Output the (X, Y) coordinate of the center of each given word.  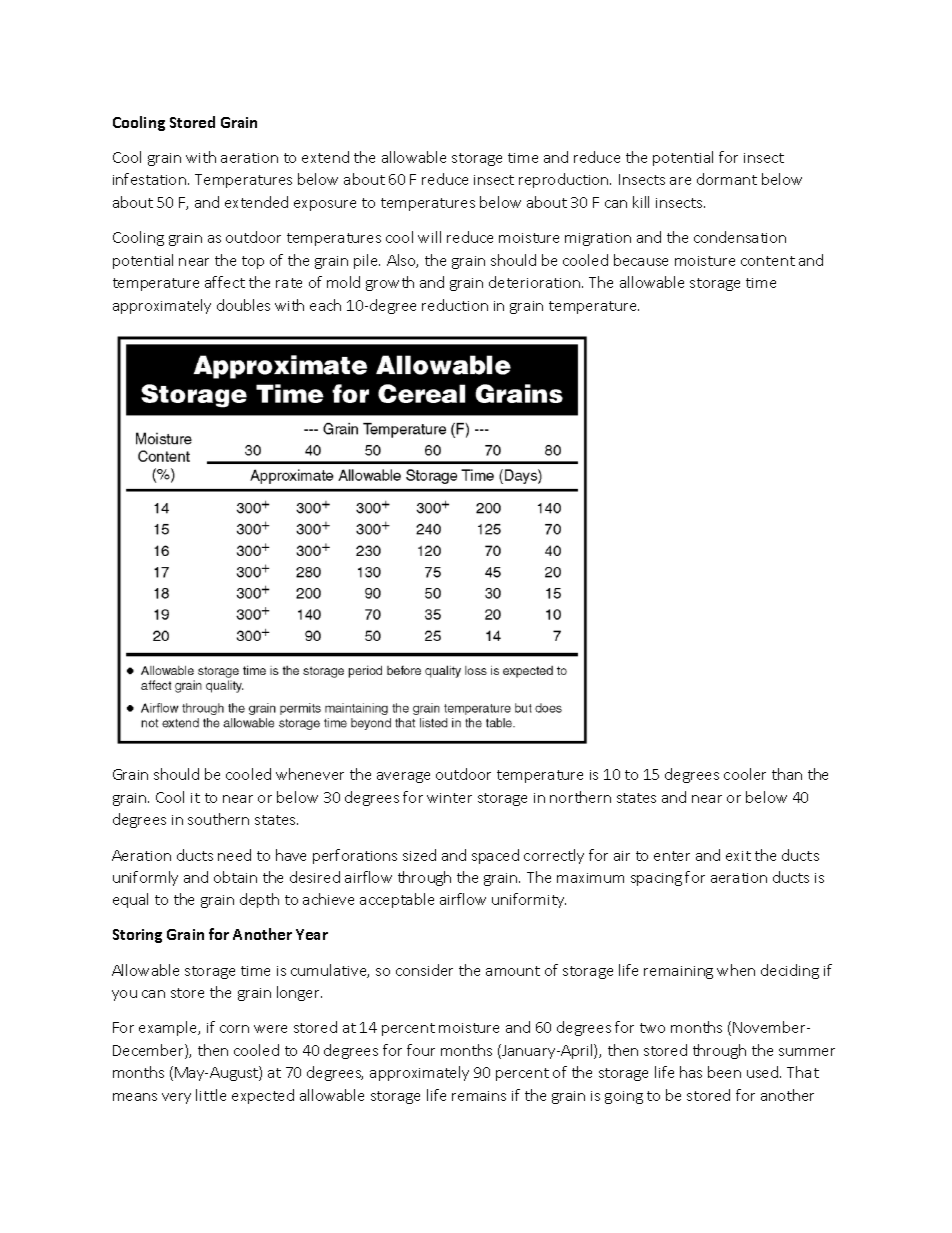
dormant (727, 179)
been (724, 1072)
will (429, 237)
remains (479, 1096)
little (211, 1095)
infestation (149, 179)
